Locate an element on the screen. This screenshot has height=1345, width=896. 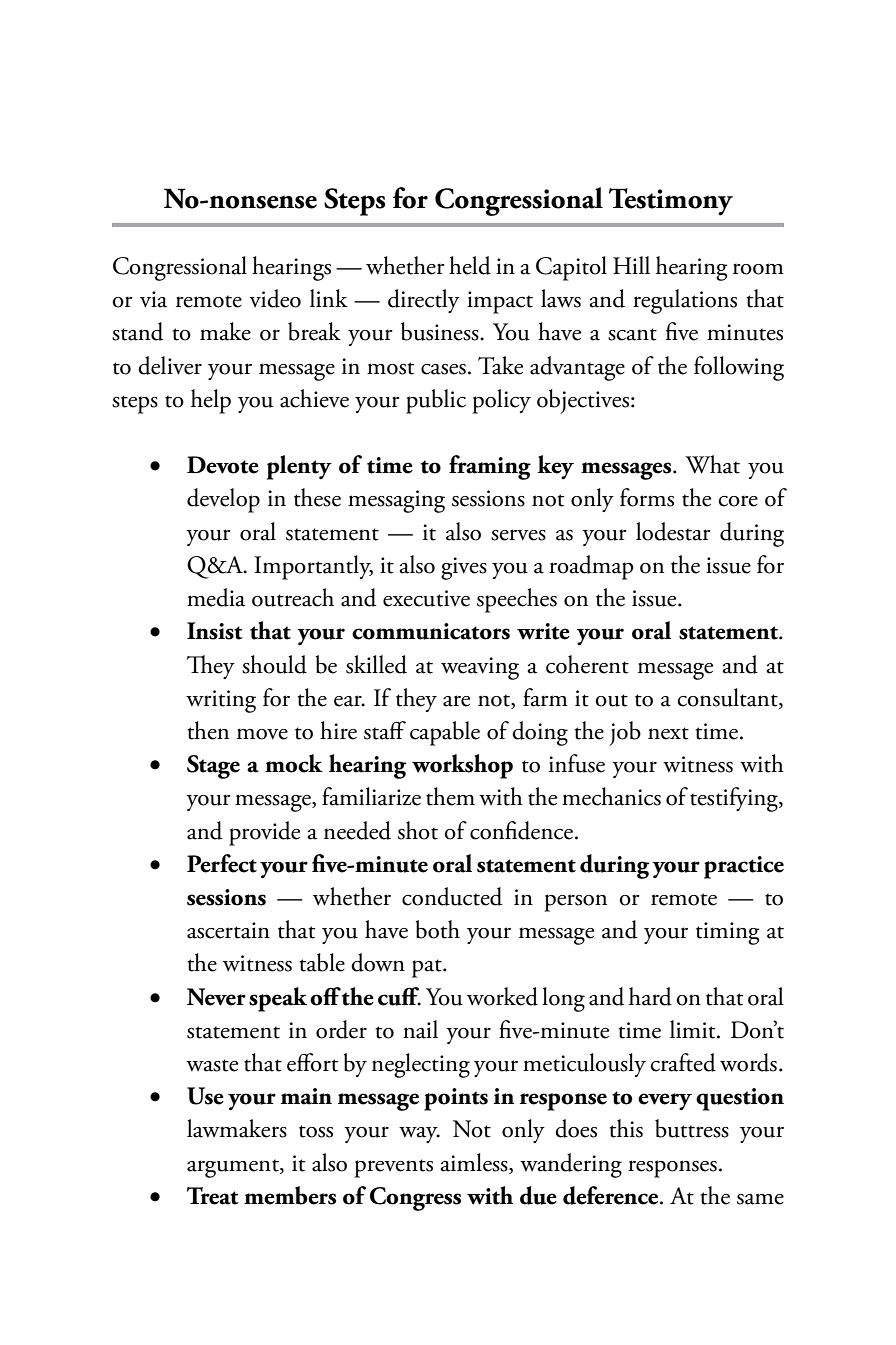
via is located at coordinates (153, 299).
